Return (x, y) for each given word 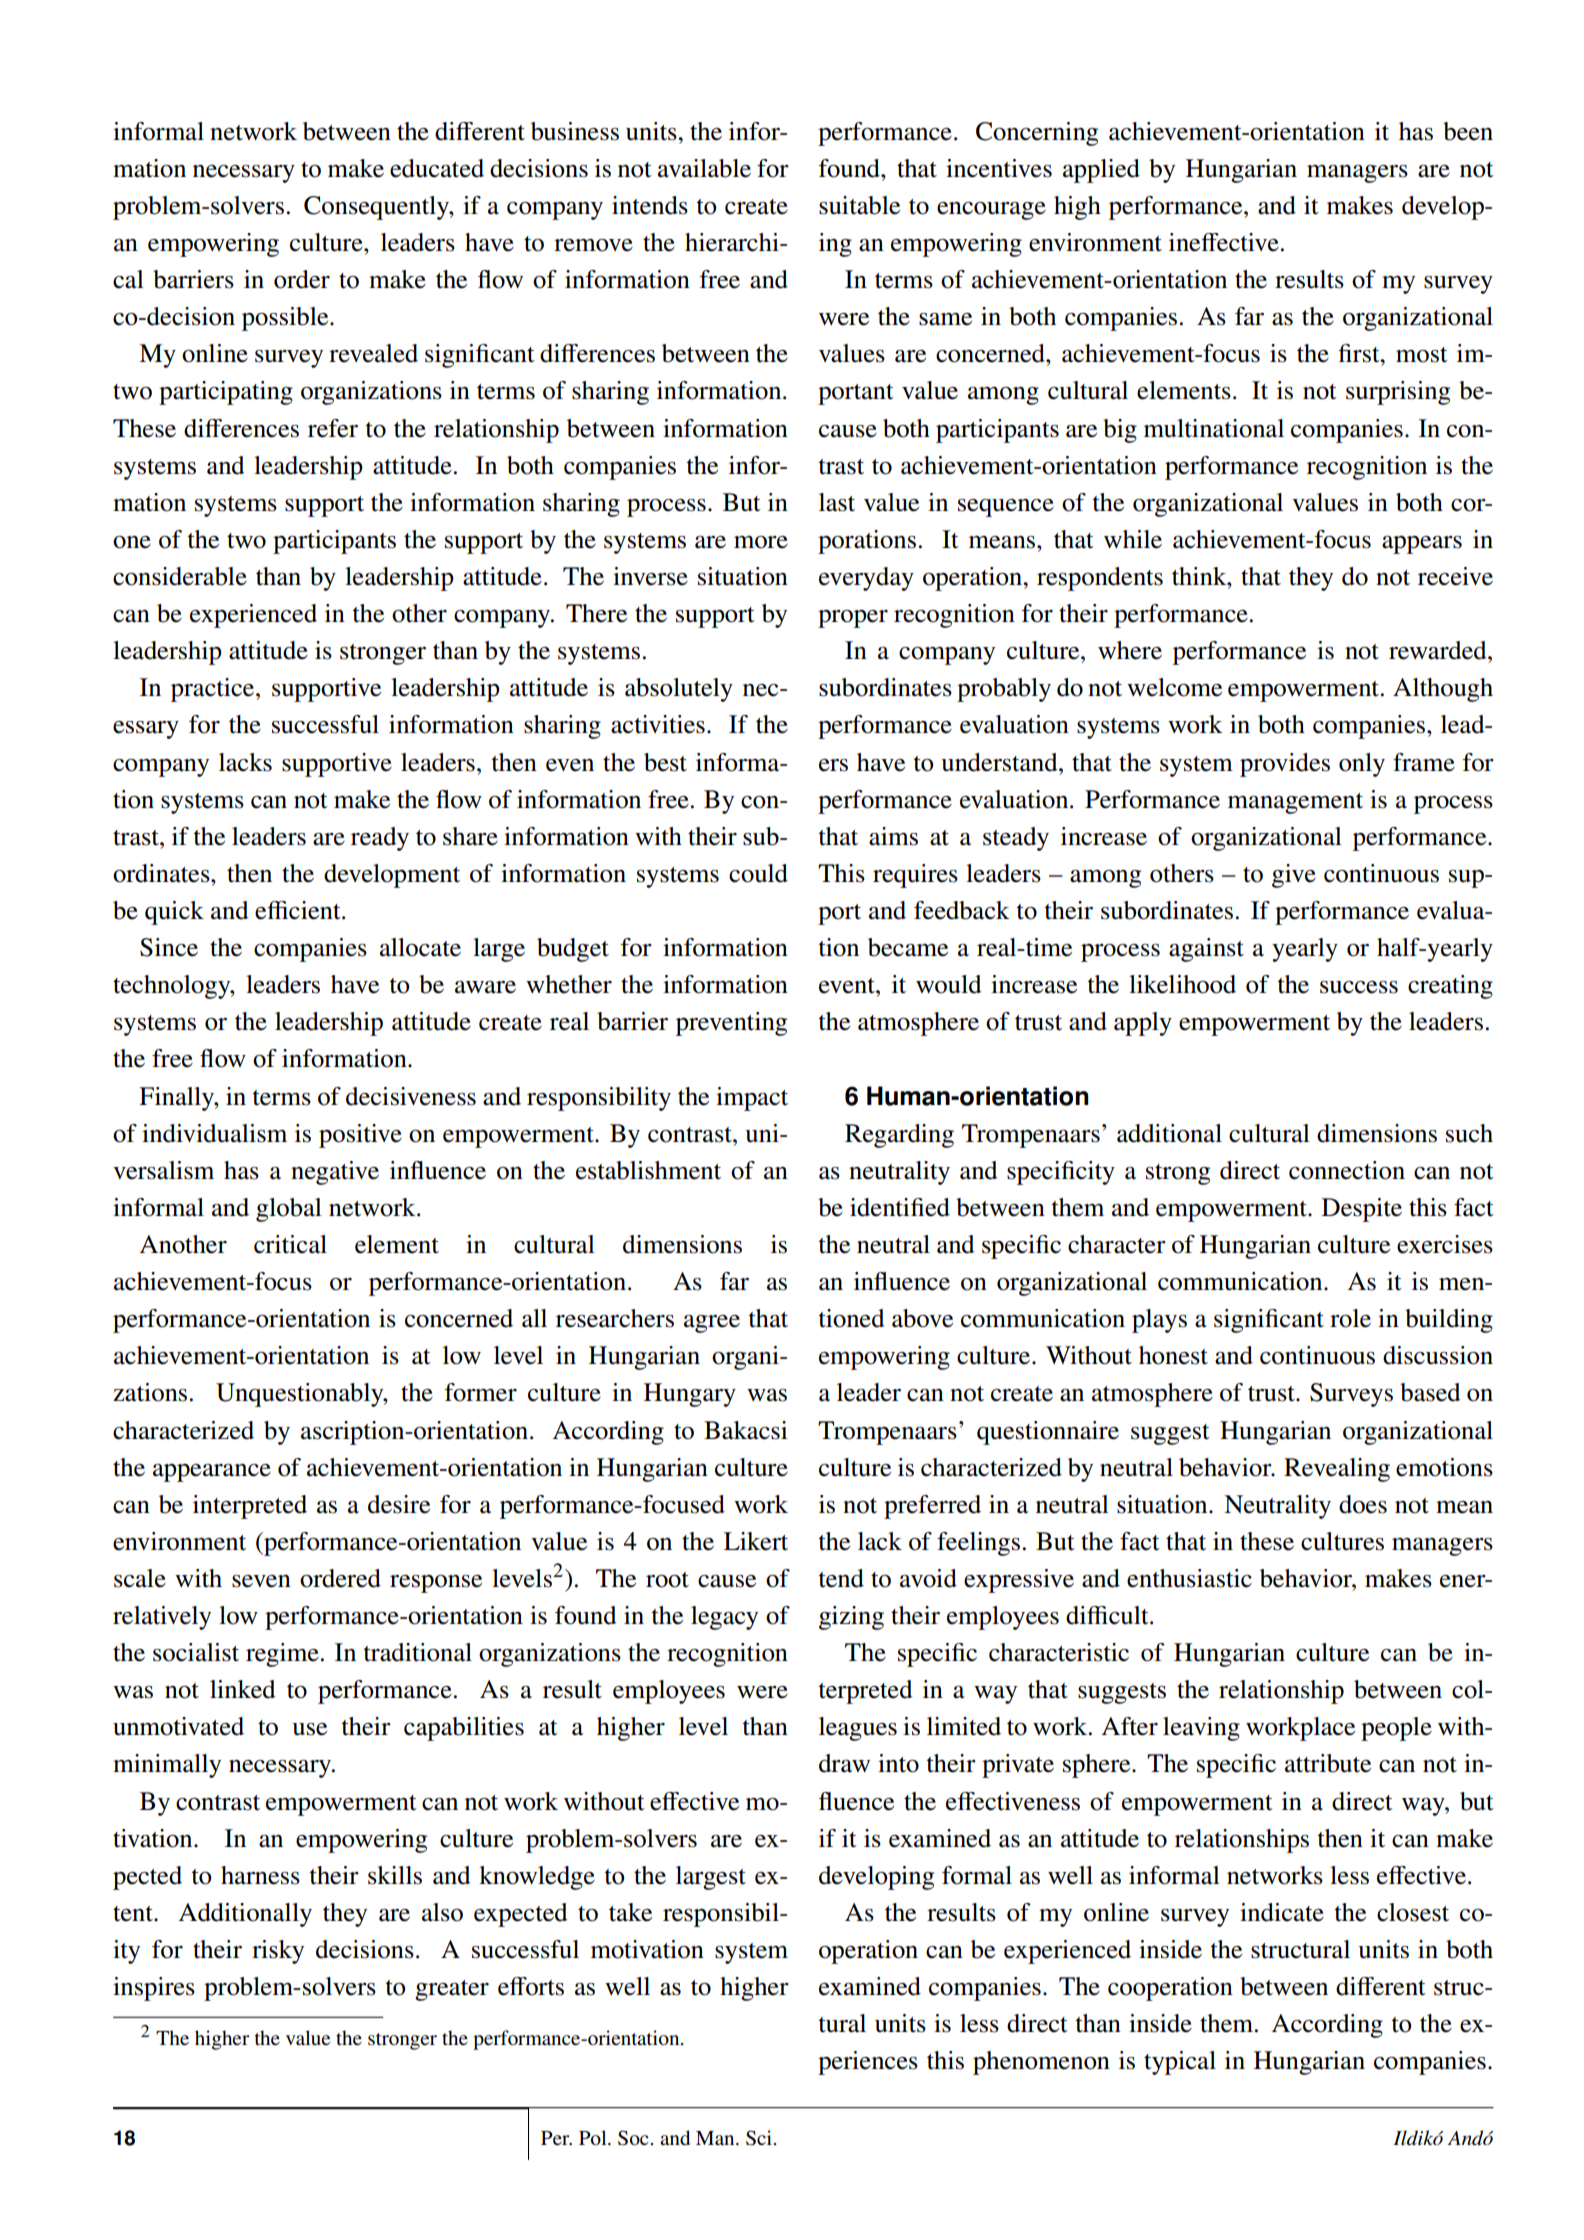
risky (278, 1952)
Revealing (1337, 1470)
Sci (759, 2138)
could (758, 873)
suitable (859, 205)
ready (380, 839)
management (1295, 803)
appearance (212, 1473)
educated (437, 168)
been (1468, 131)
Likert (756, 1541)
